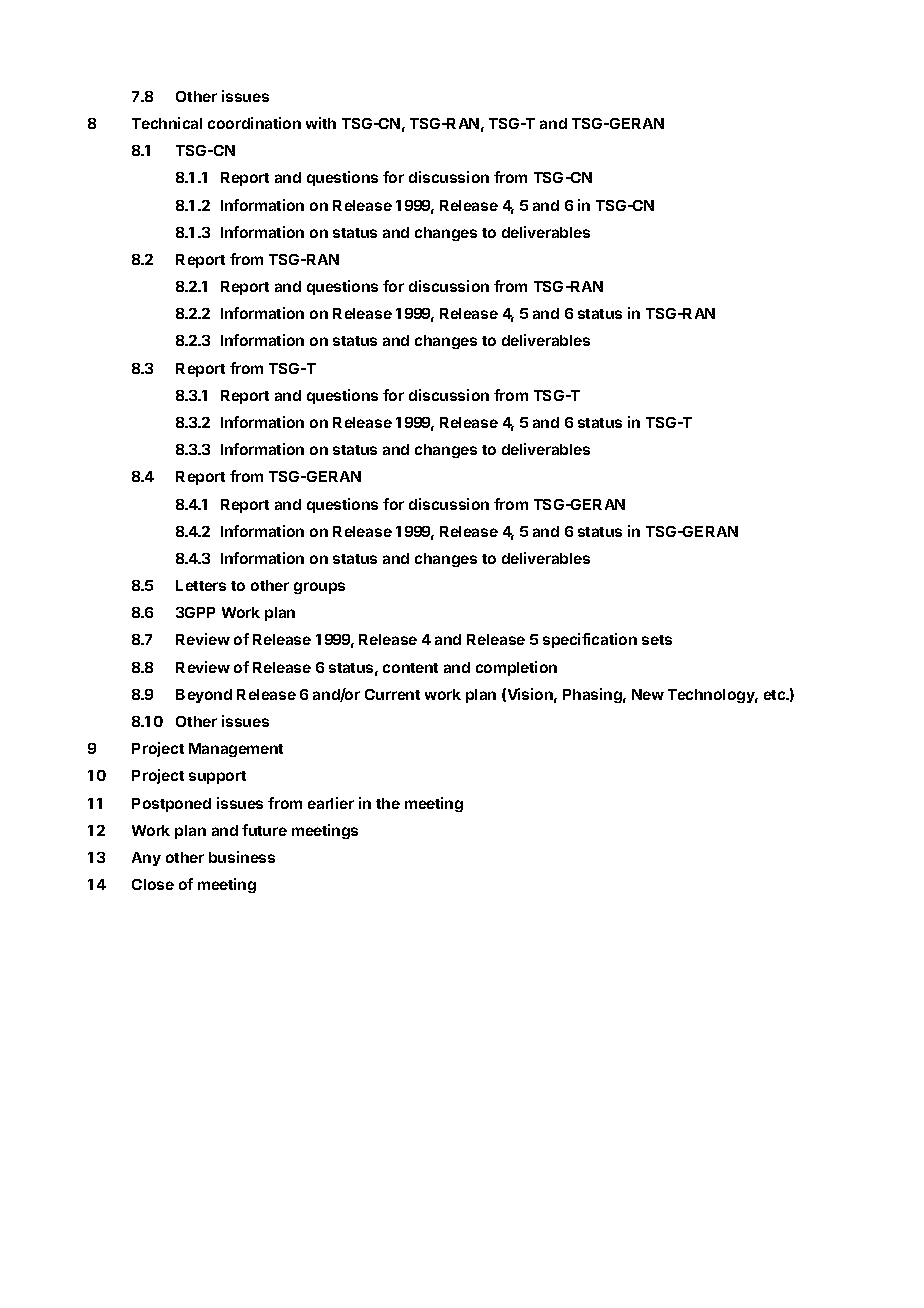 This screenshot has height=1308, width=924. I want to click on Letters, so click(201, 585).
